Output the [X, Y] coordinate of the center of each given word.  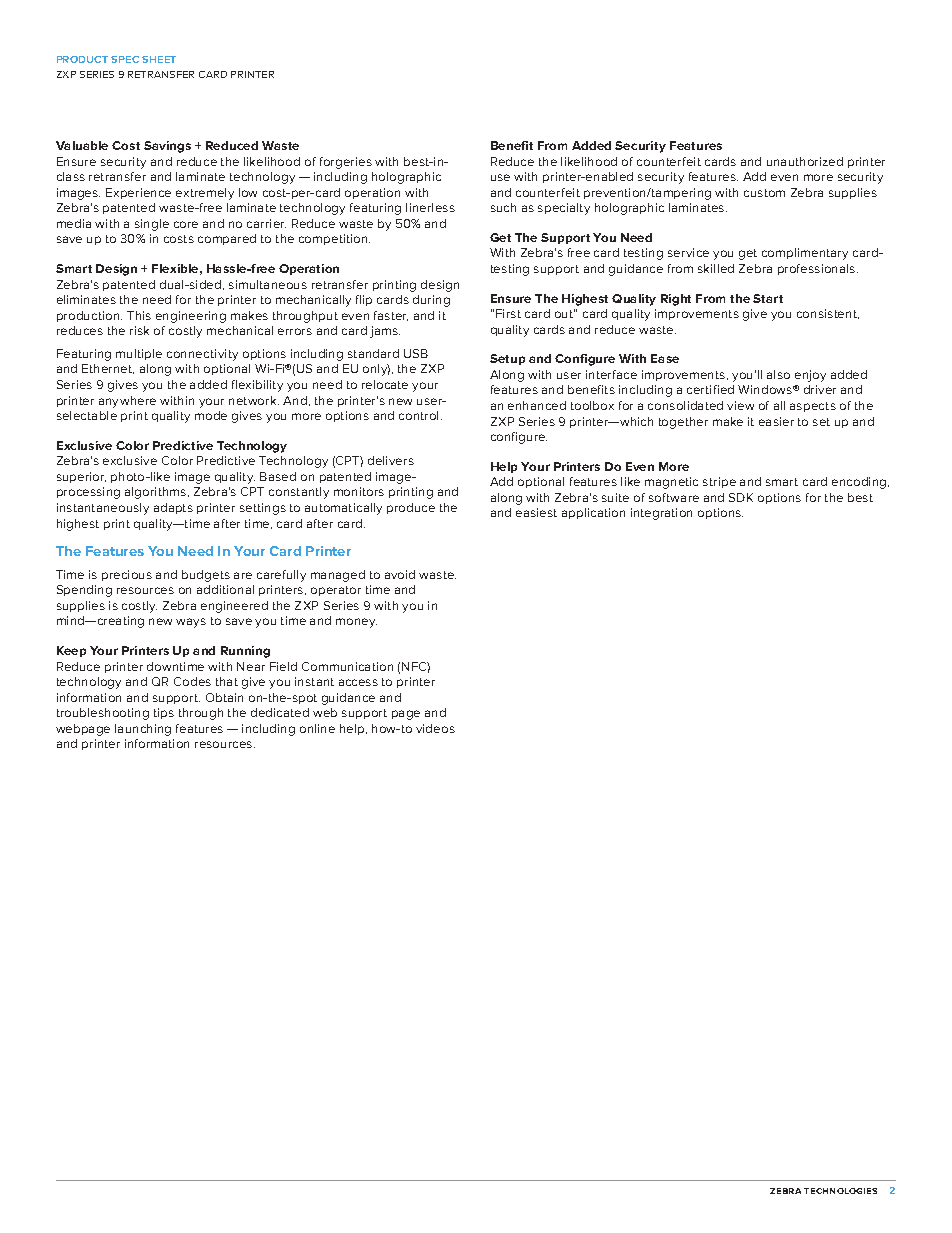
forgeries [346, 163]
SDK [741, 497]
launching [143, 730]
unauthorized [805, 161]
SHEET [159, 59]
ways [191, 623]
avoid [400, 574]
